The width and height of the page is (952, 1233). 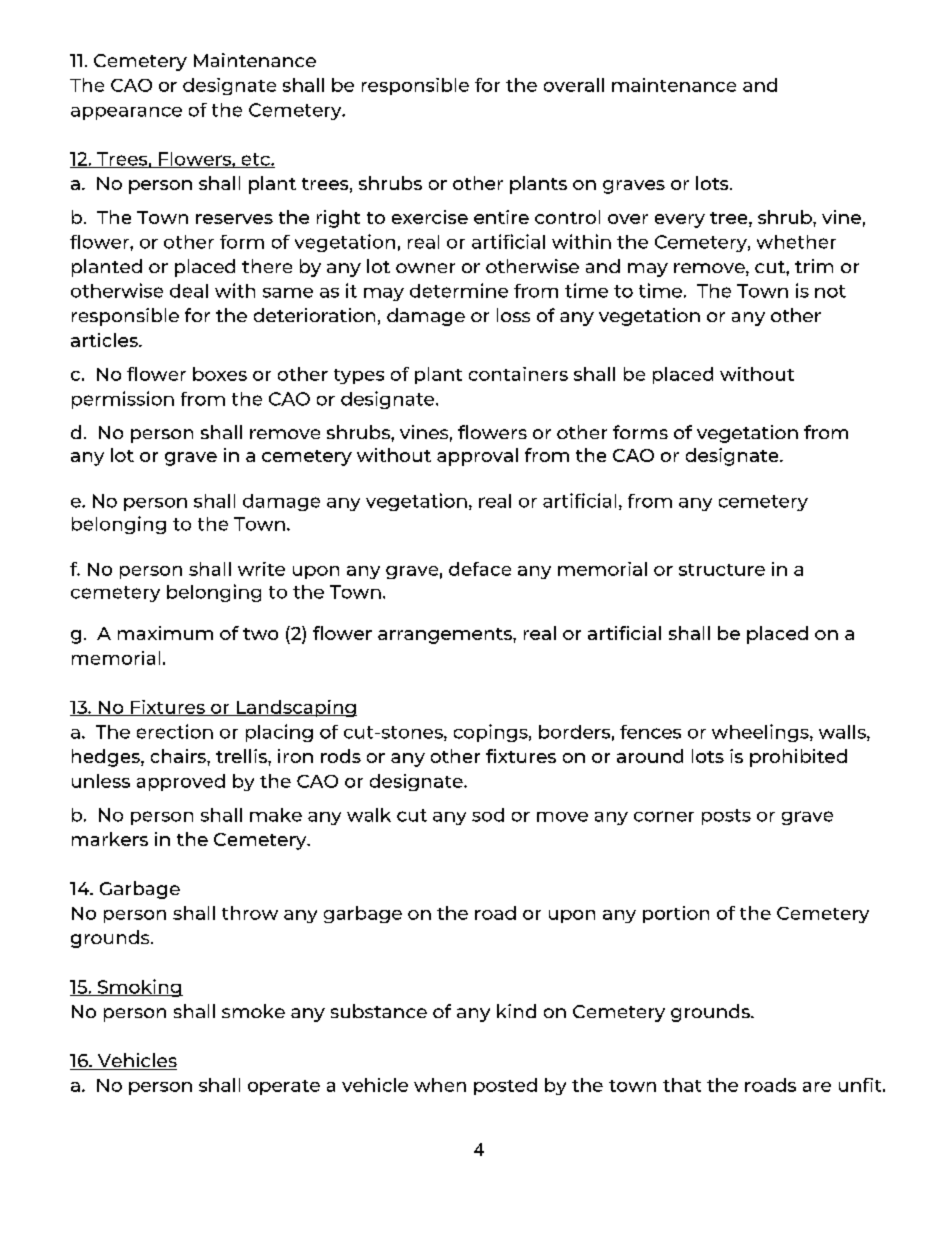 I want to click on smoke, so click(x=253, y=1011).
